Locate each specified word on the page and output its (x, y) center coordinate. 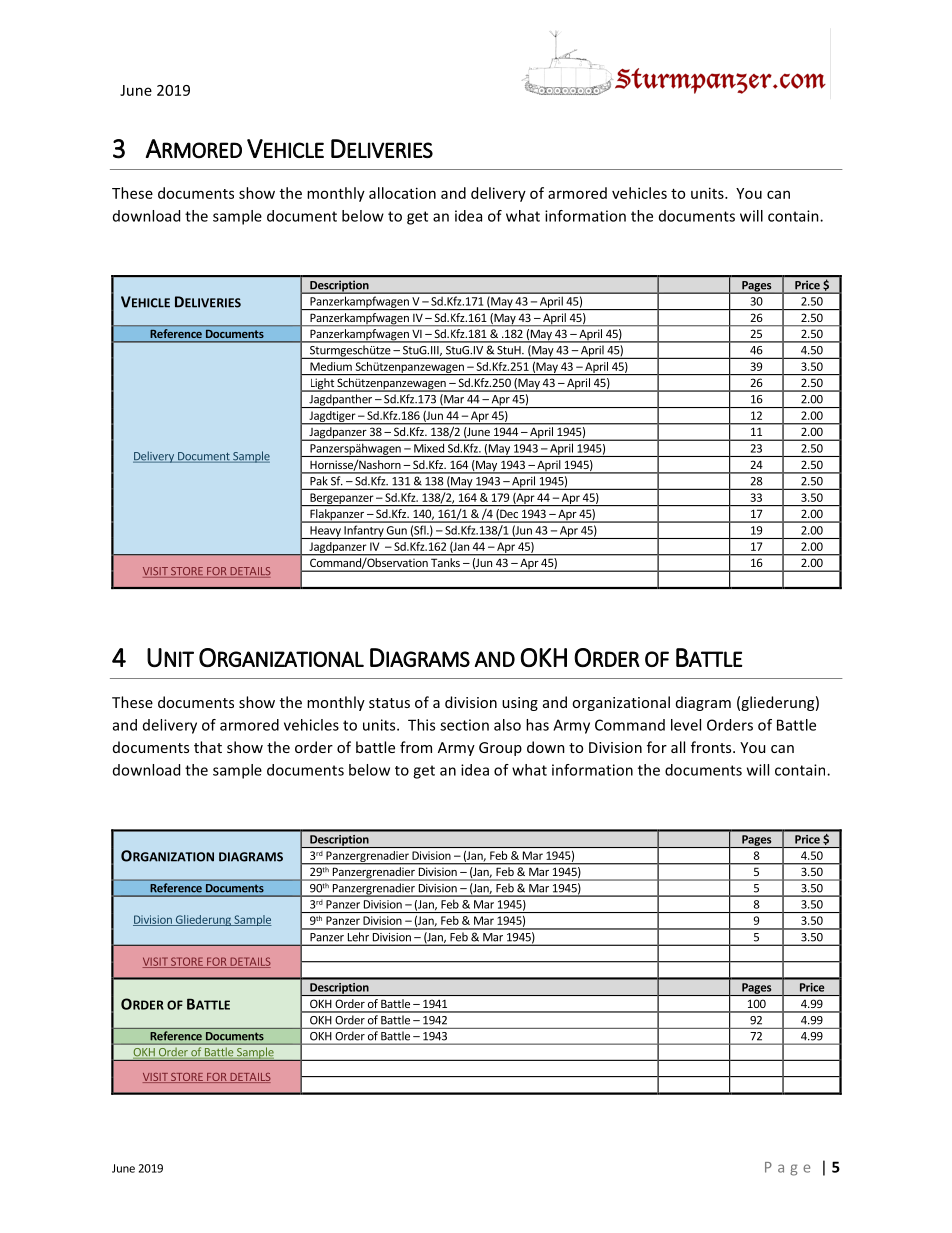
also (507, 725)
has (537, 725)
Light (322, 385)
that (208, 747)
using (520, 704)
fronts (712, 747)
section (464, 725)
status (389, 703)
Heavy (325, 532)
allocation (402, 193)
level (686, 725)
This (421, 725)
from (416, 747)
